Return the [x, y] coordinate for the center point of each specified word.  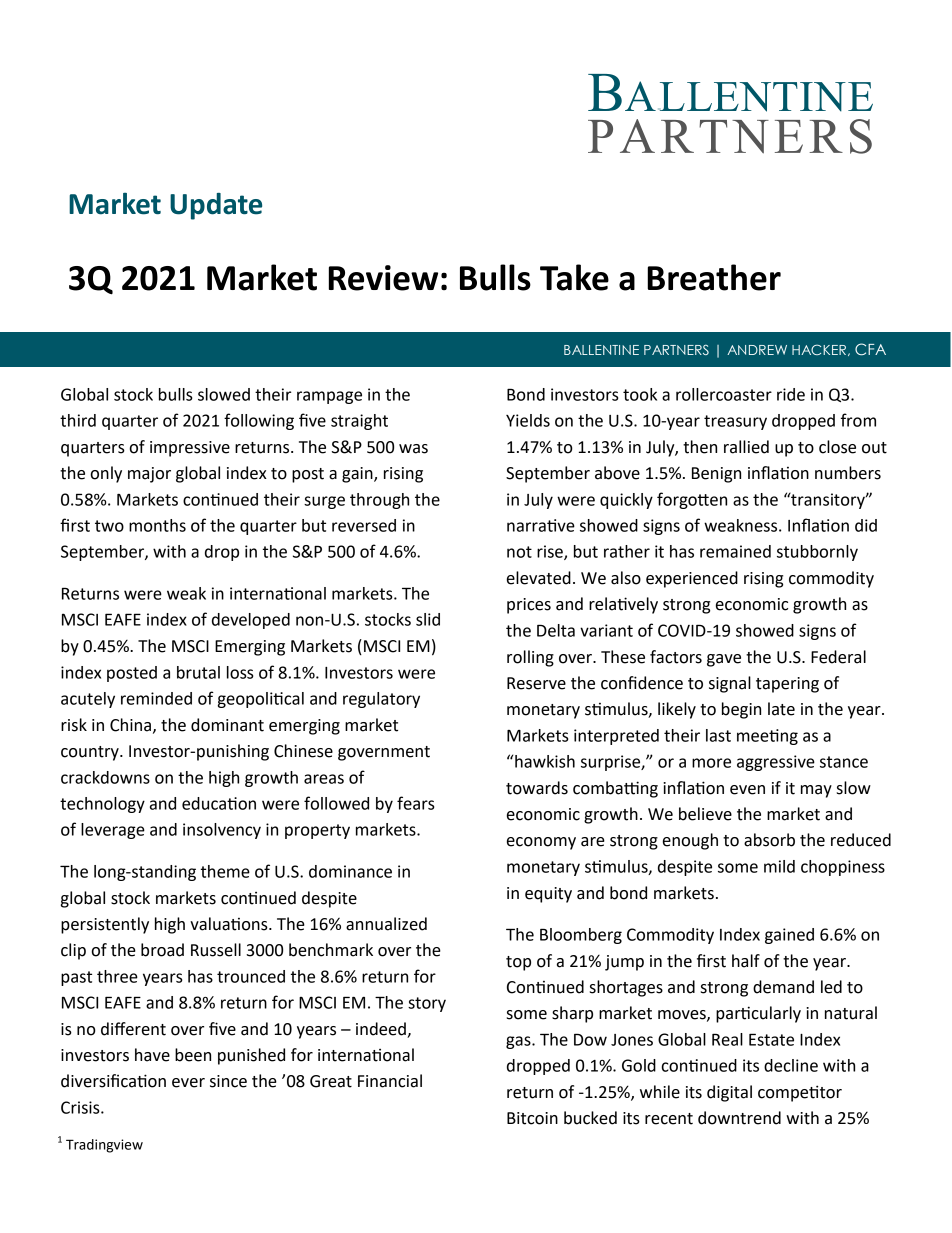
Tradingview [104, 1146]
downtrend [739, 1118]
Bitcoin [532, 1118]
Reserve [536, 683]
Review [383, 278]
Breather [714, 277]
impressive [190, 449]
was [413, 449]
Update [216, 206]
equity [548, 895]
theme [225, 871]
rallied [746, 447]
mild [779, 866]
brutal [198, 672]
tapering [787, 685]
